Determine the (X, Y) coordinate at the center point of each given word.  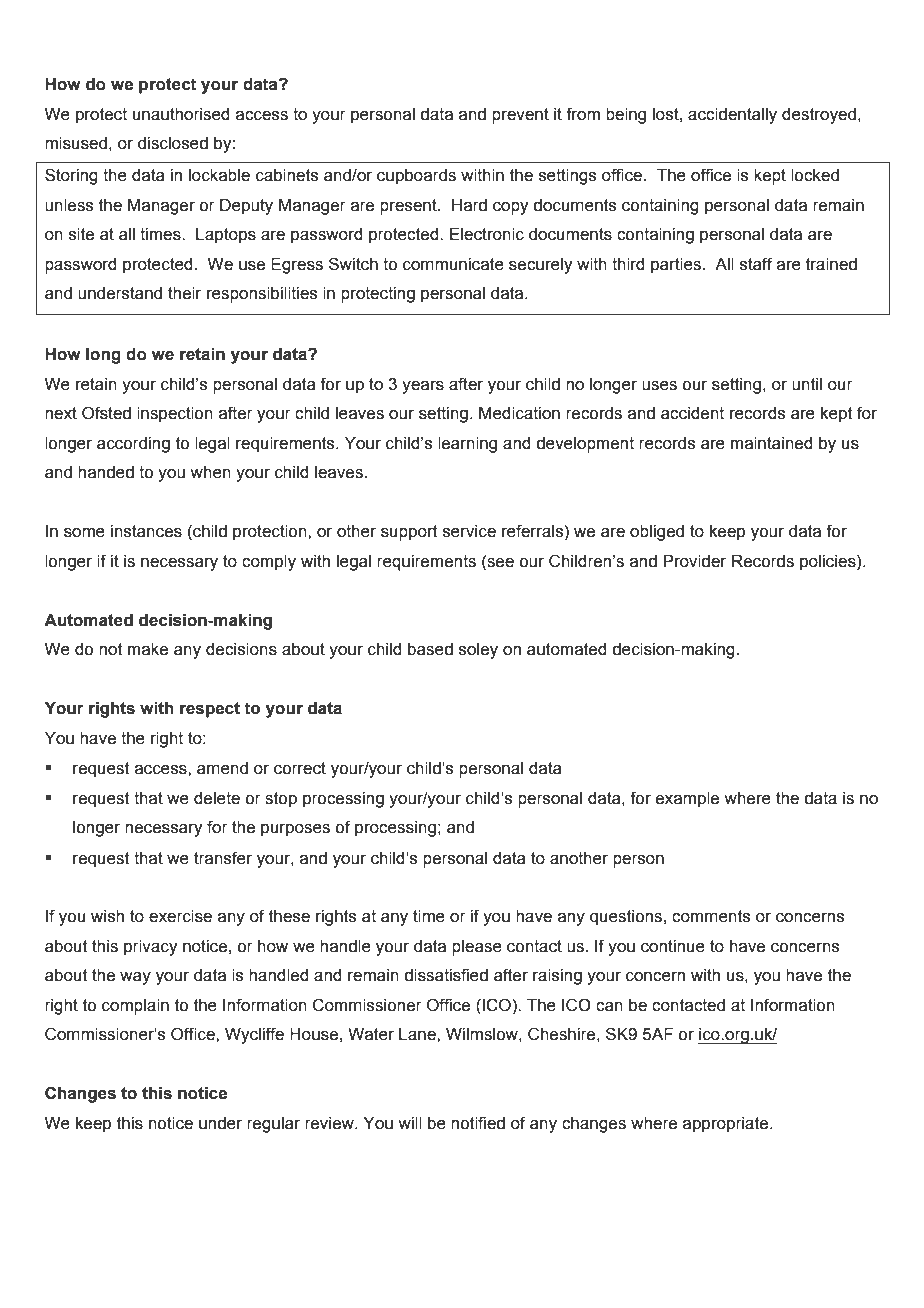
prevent (520, 116)
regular (273, 1125)
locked (815, 175)
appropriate (727, 1125)
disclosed (173, 143)
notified (478, 1123)
